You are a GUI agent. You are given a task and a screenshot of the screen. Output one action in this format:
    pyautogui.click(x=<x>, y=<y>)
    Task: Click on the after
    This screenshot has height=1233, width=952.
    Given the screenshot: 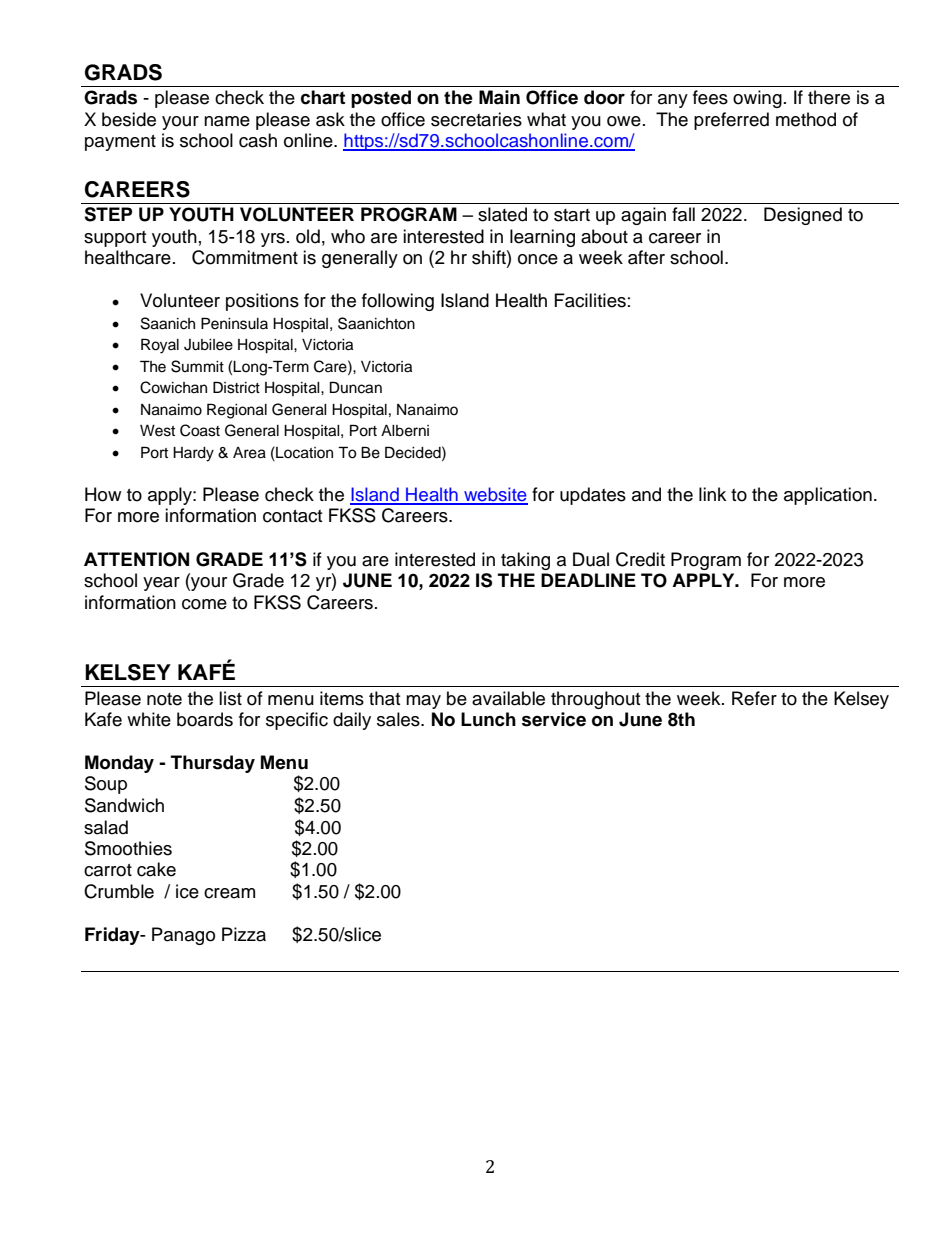 What is the action you would take?
    pyautogui.click(x=646, y=257)
